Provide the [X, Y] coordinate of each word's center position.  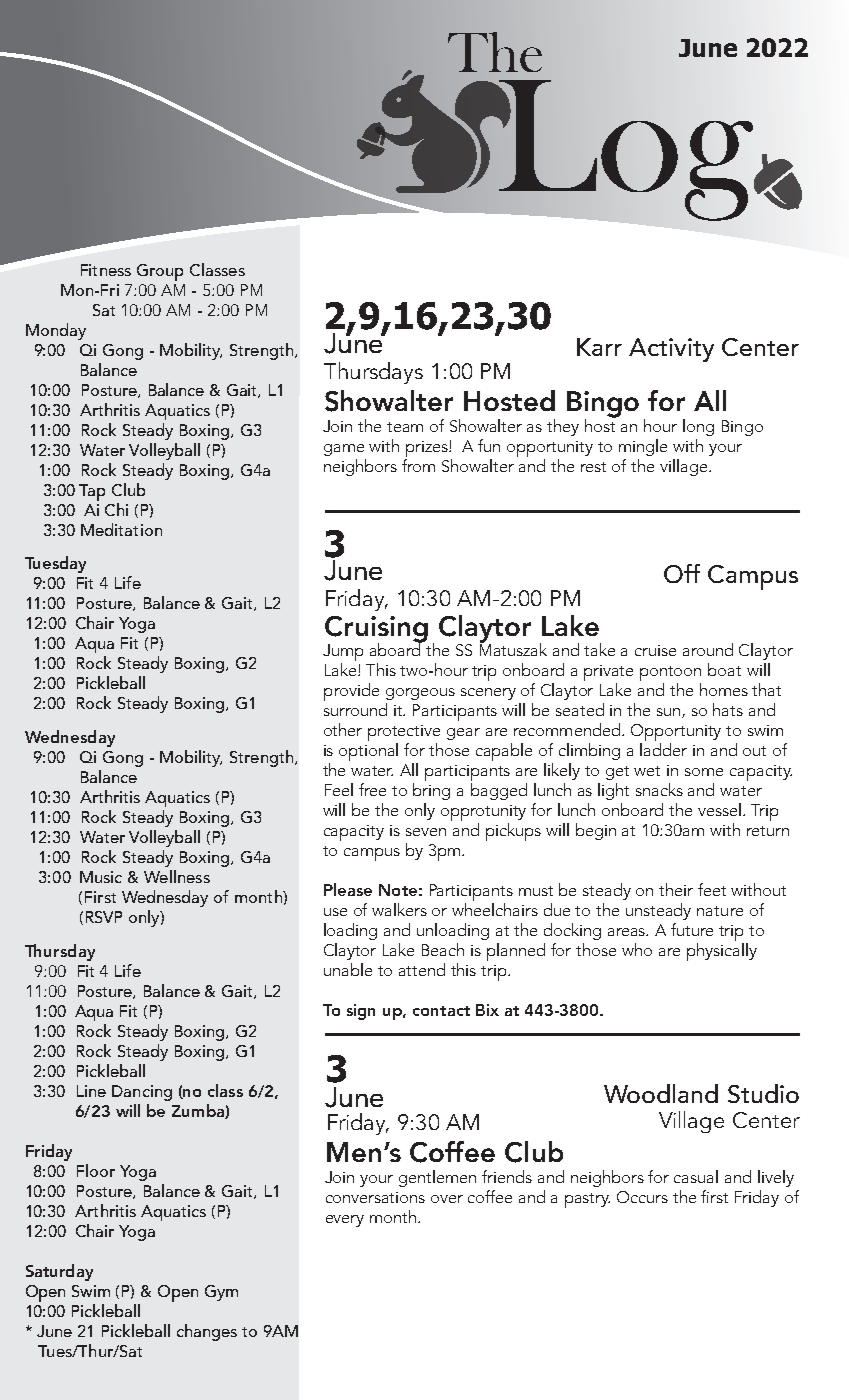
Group [160, 272]
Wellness [177, 876]
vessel [721, 809]
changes [207, 1332]
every [345, 1221]
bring [431, 791]
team [405, 427]
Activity [671, 350]
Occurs [642, 1197]
